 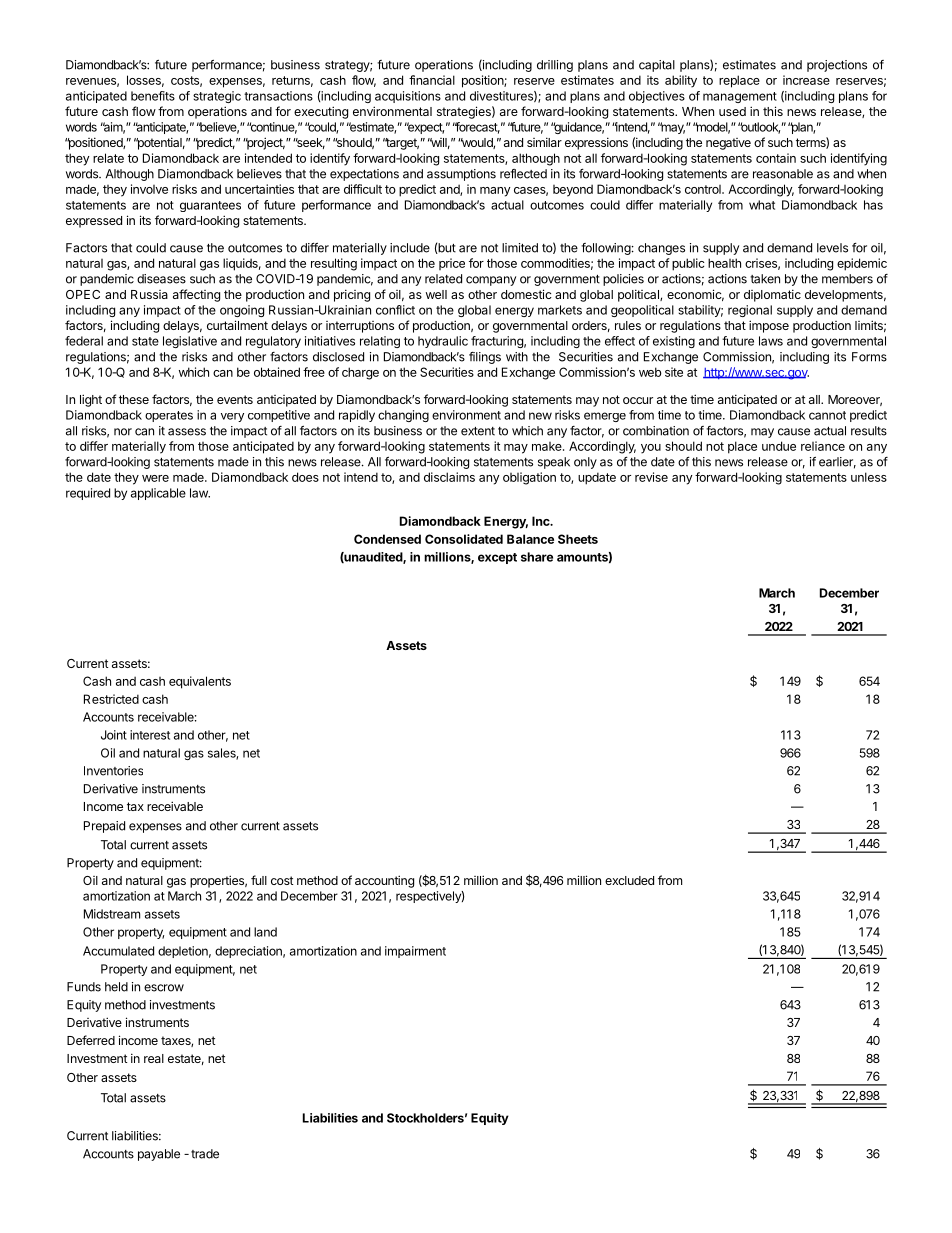 What do you see at coordinates (497, 558) in the screenshot?
I see `except` at bounding box center [497, 558].
